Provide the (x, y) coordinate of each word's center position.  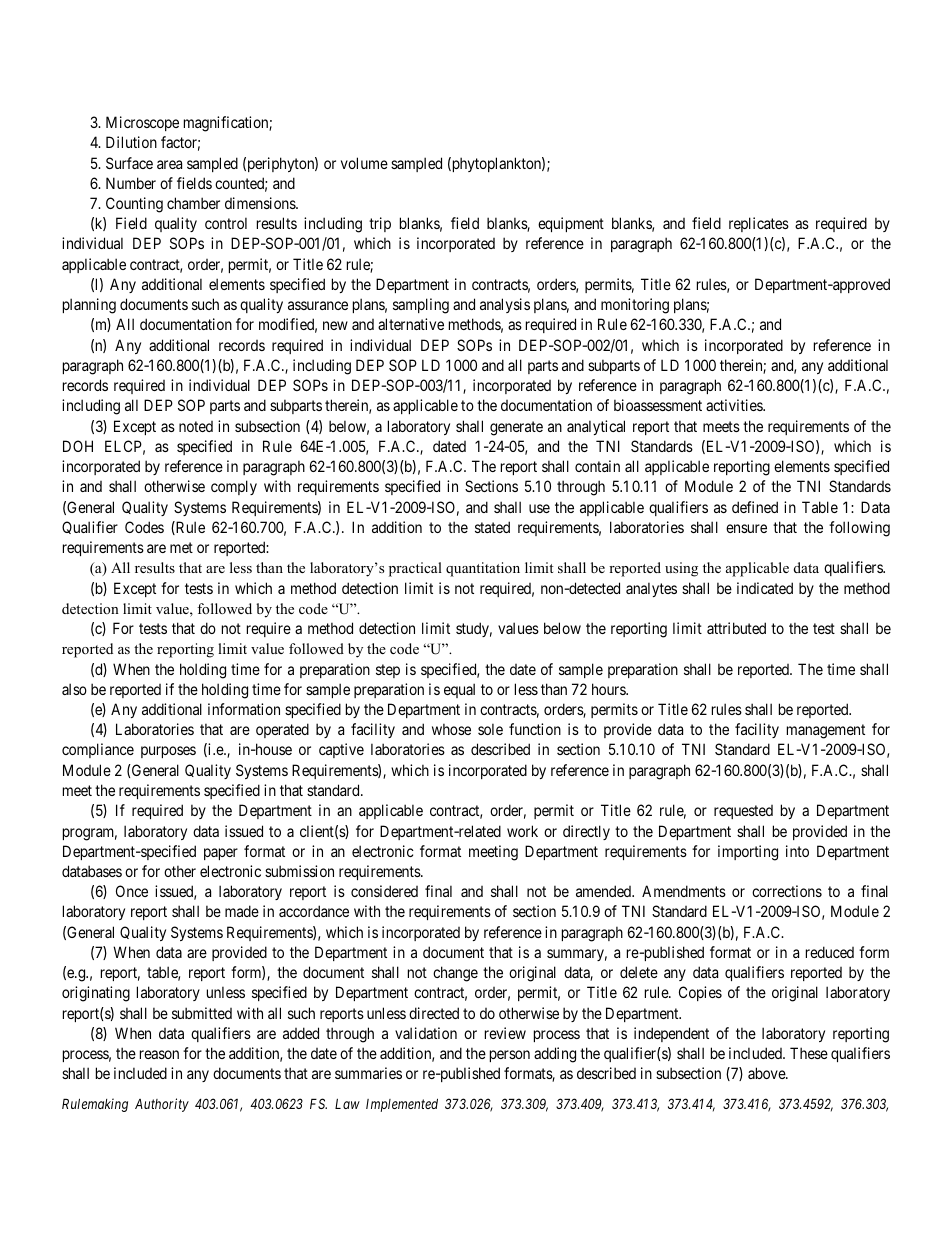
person (510, 1056)
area (169, 164)
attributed (736, 628)
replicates (759, 224)
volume (364, 163)
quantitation (483, 569)
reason (159, 1054)
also (74, 689)
